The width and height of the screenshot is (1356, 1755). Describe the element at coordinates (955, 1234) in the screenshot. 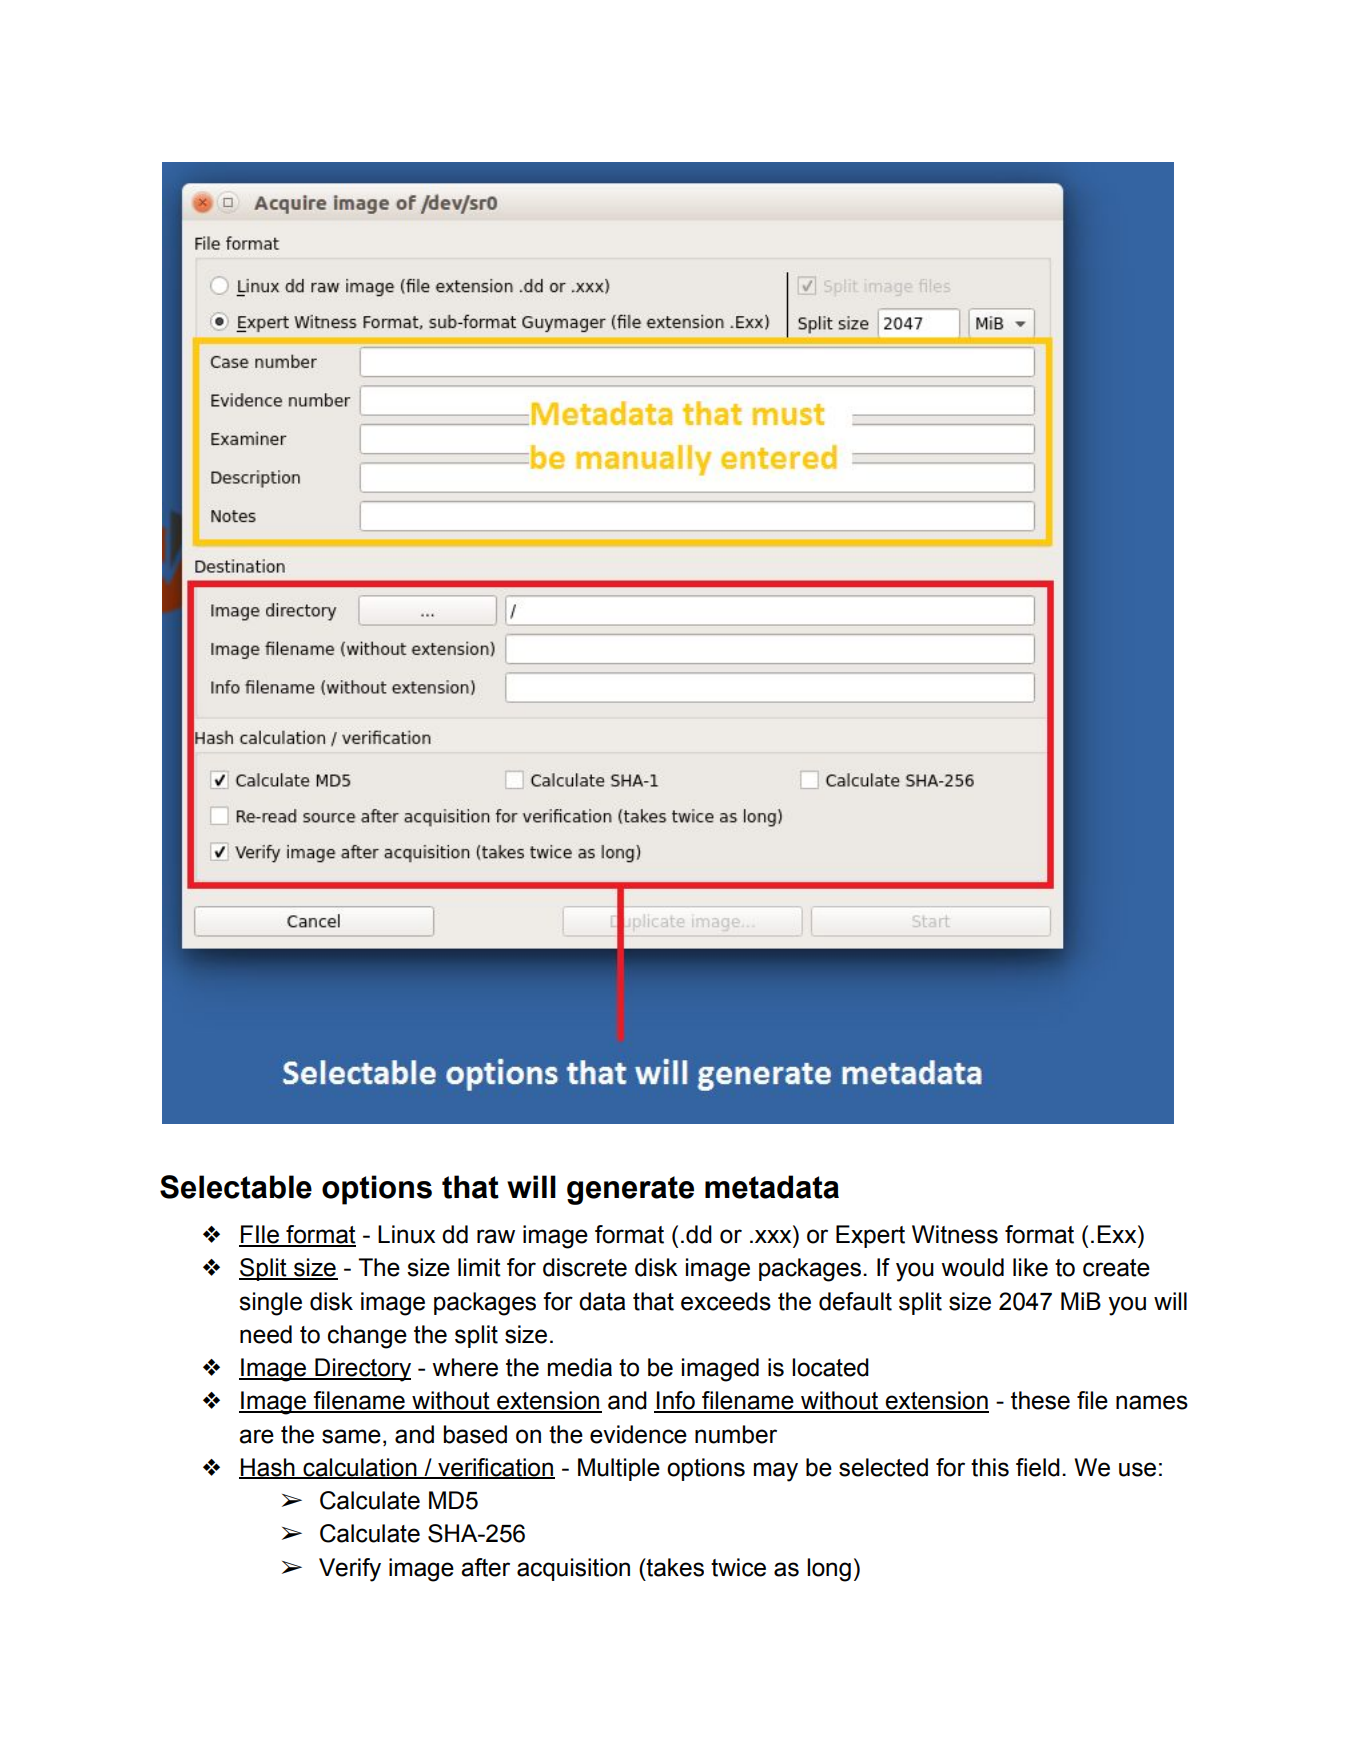

I see `Witness` at that location.
